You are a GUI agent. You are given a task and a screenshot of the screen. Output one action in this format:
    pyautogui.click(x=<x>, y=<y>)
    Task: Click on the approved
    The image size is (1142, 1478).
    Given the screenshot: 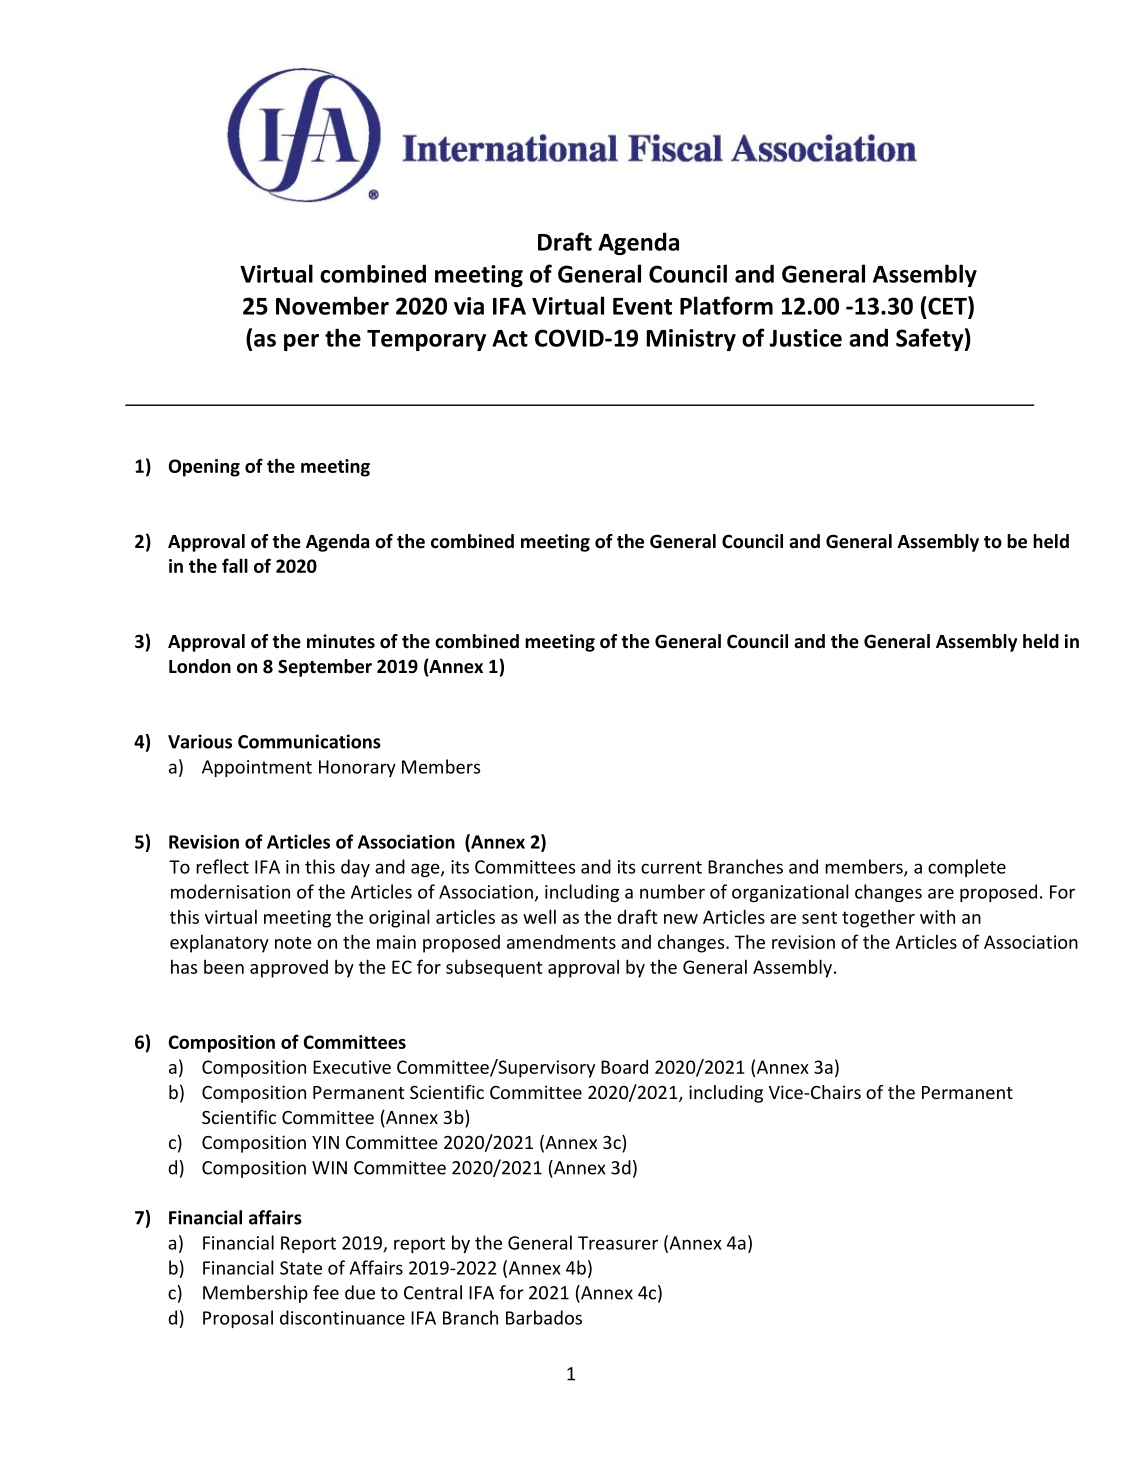 What is the action you would take?
    pyautogui.click(x=289, y=969)
